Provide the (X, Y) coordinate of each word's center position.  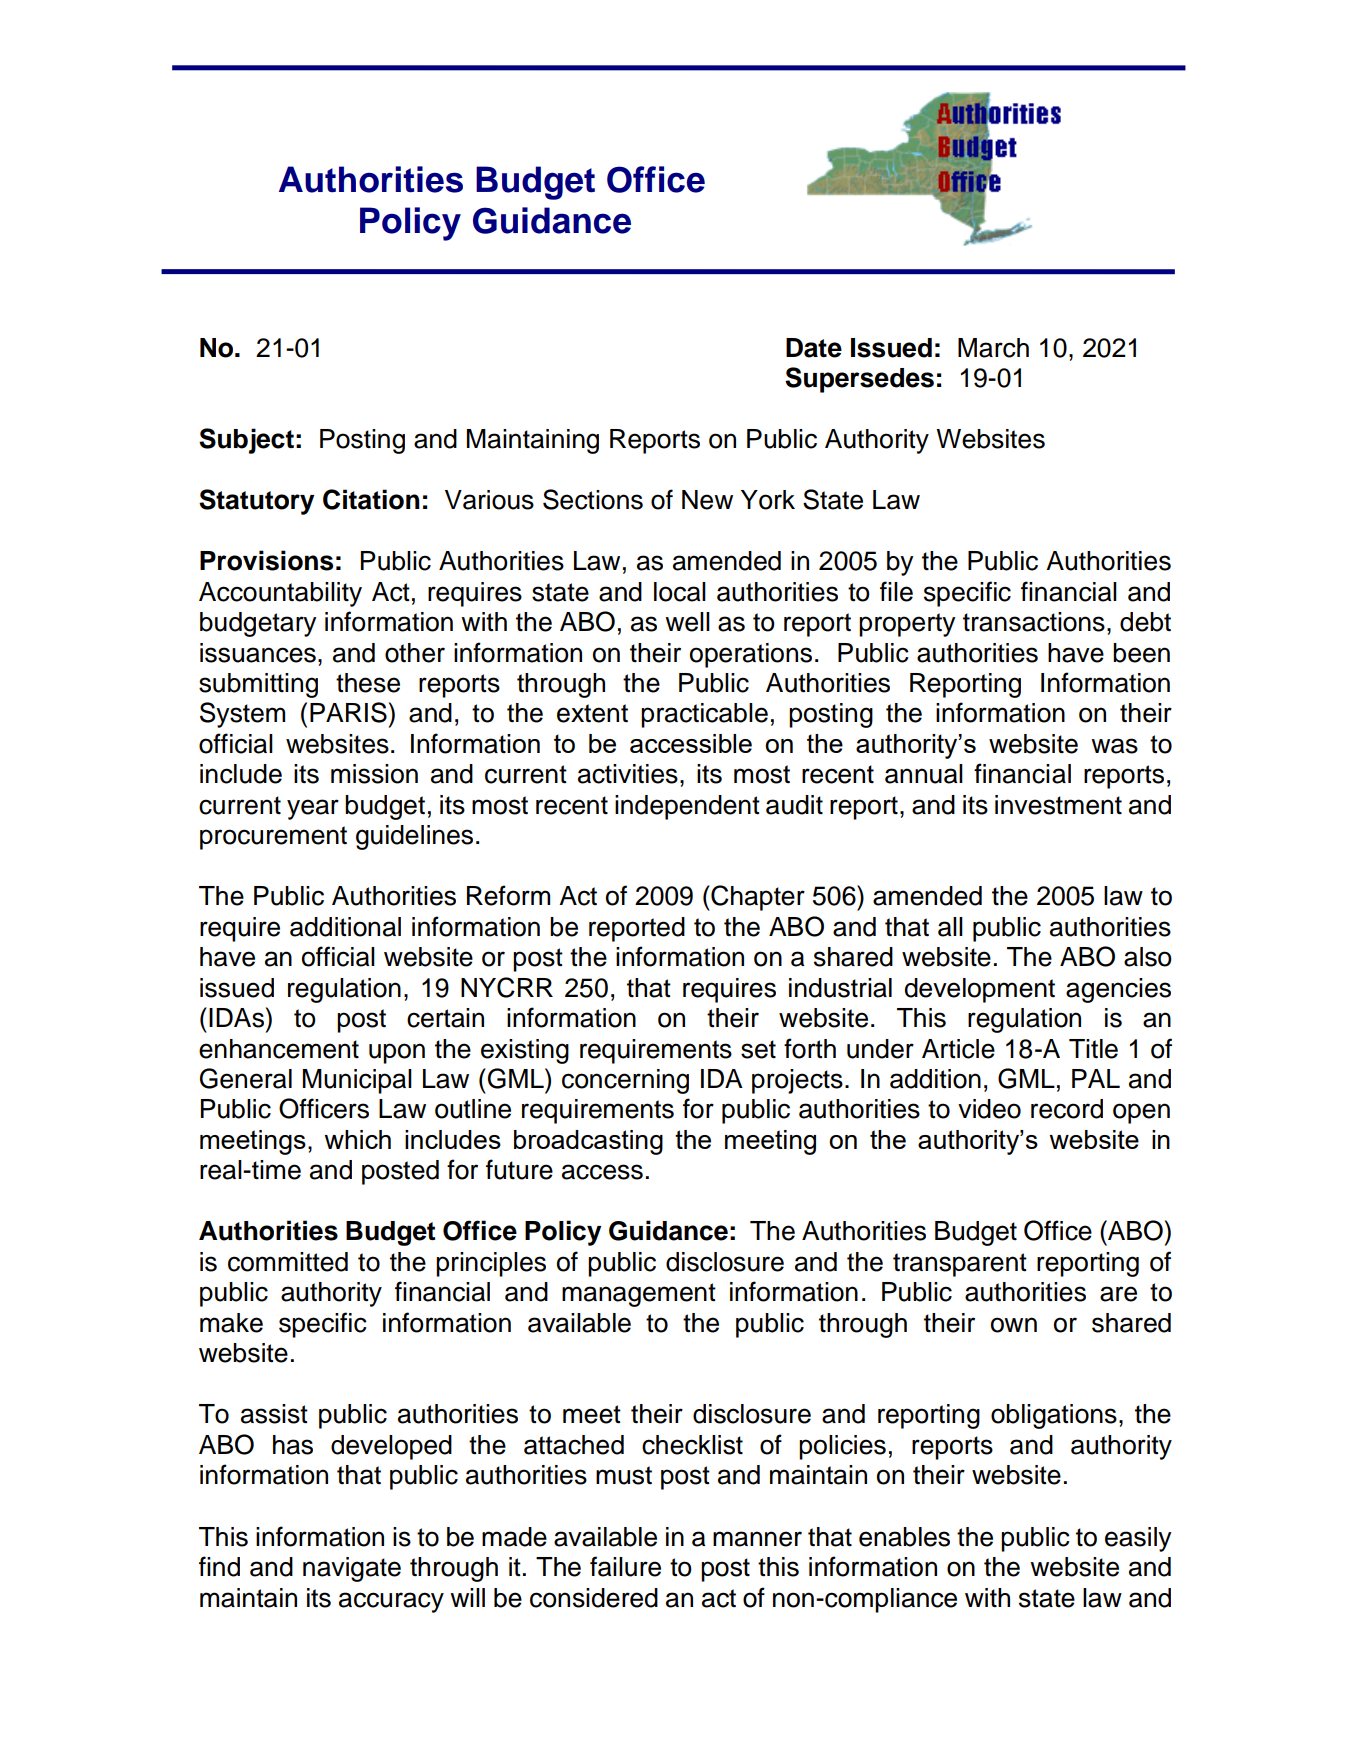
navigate (352, 1569)
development (980, 990)
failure (625, 1566)
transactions (1034, 622)
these (368, 683)
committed (288, 1262)
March (993, 348)
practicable (704, 715)
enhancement (279, 1049)
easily (1138, 1539)
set (758, 1049)
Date (814, 348)
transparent (960, 1265)
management (639, 1295)
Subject (246, 441)
